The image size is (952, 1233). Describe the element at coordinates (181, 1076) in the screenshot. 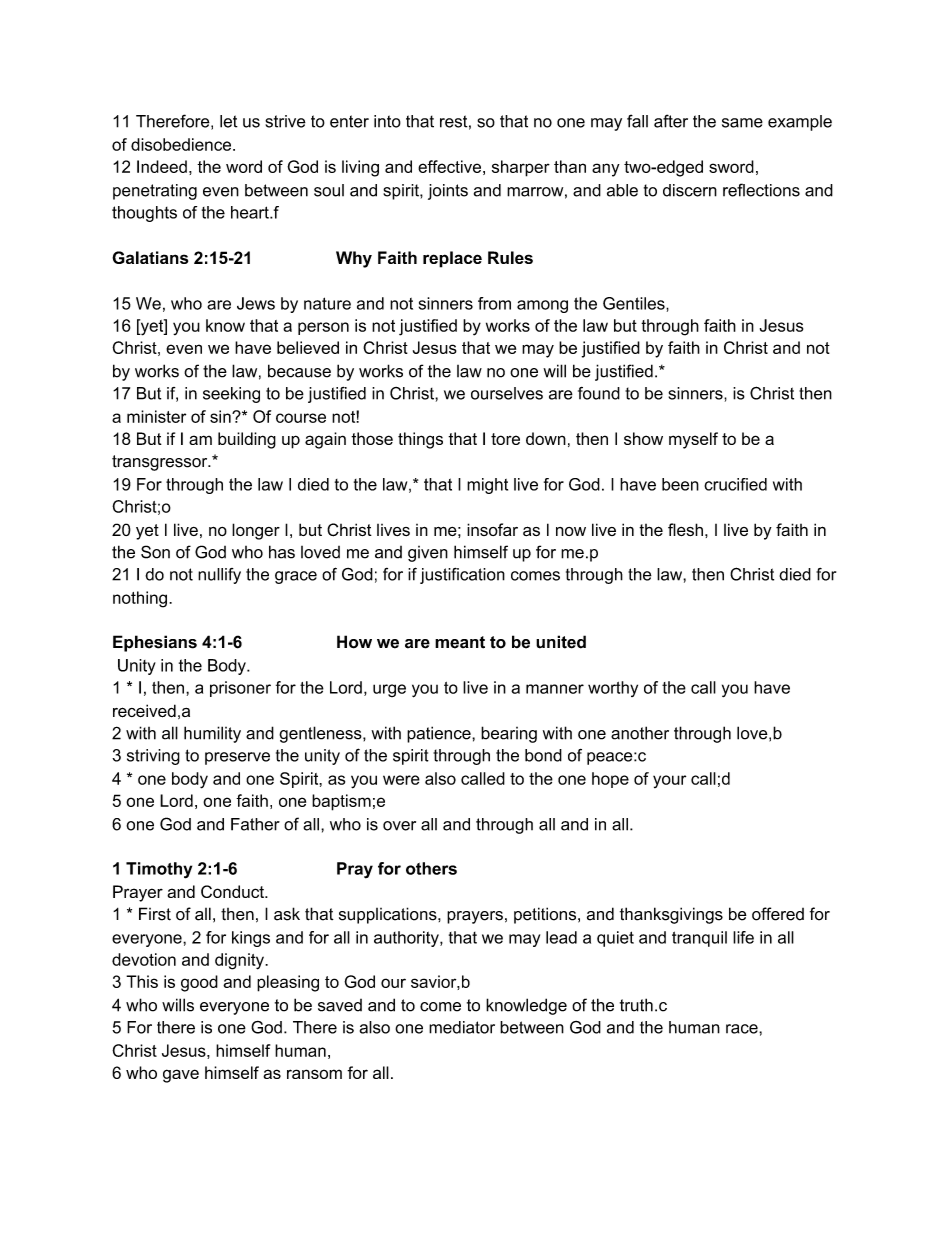

I see `gave` at that location.
